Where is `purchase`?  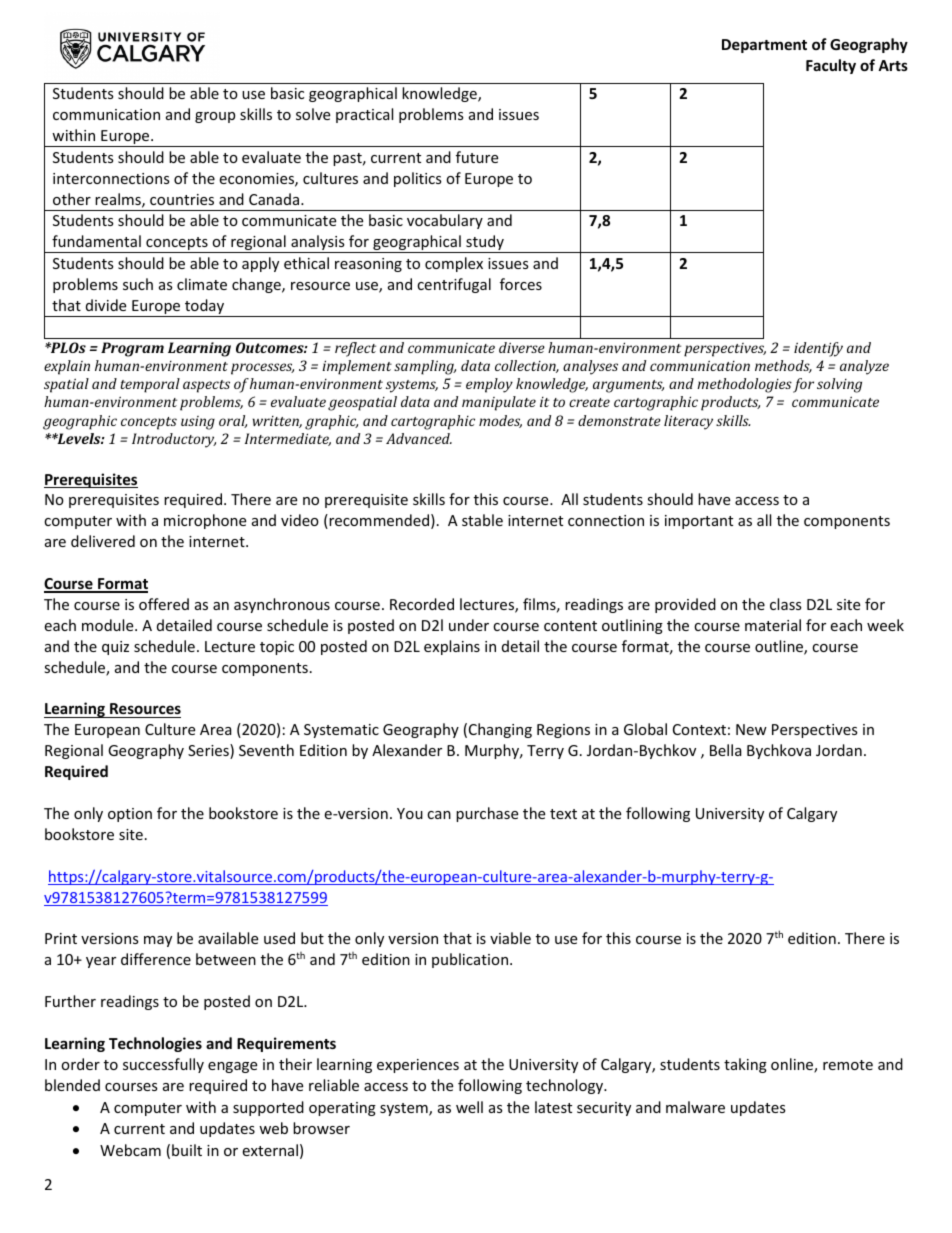
purchase is located at coordinates (487, 814).
